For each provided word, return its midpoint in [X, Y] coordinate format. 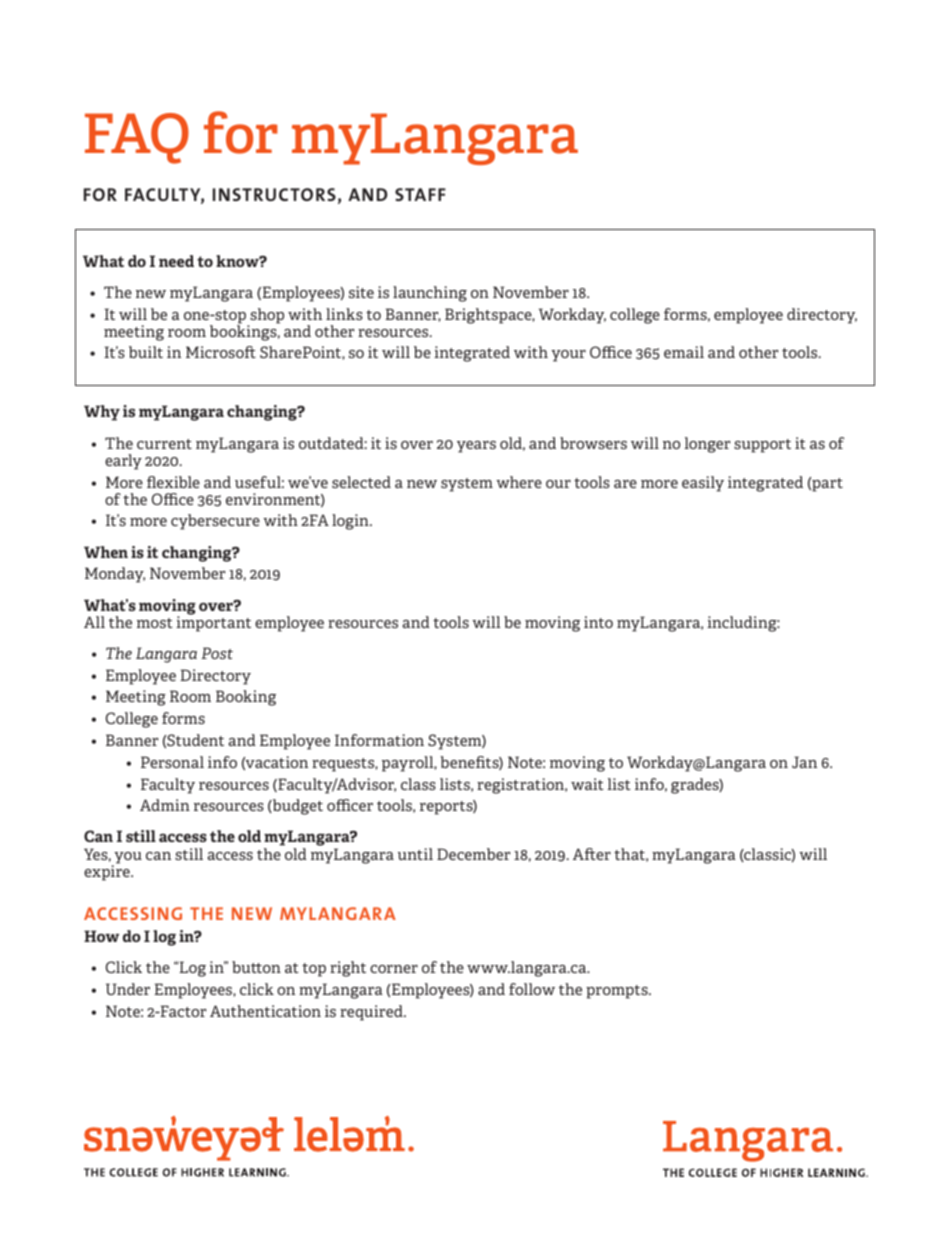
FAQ [137, 138]
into [598, 622]
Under [128, 989]
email [684, 352]
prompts [618, 992]
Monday [115, 575]
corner [394, 969]
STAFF [420, 194]
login [351, 522]
